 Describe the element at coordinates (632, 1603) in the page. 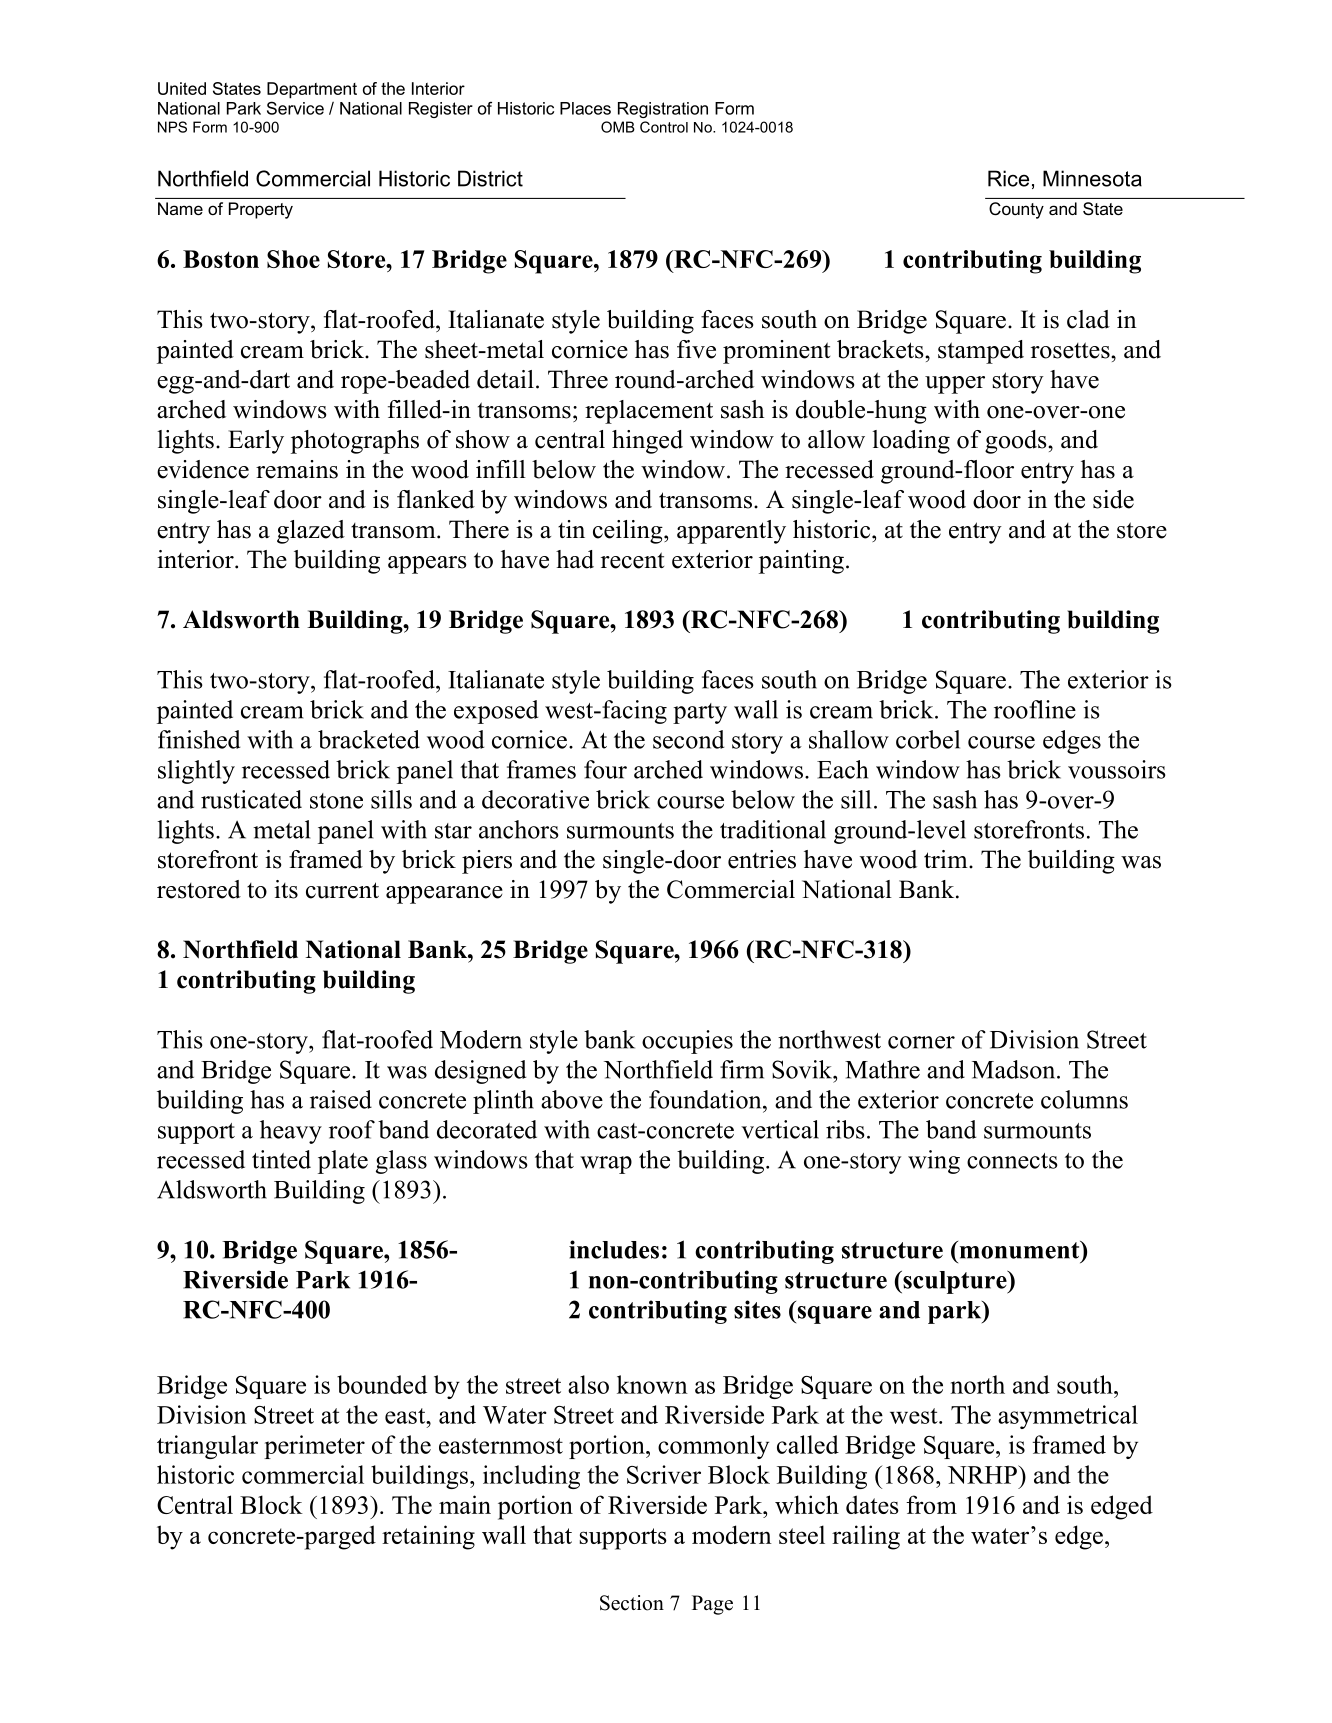

I see `Section` at that location.
